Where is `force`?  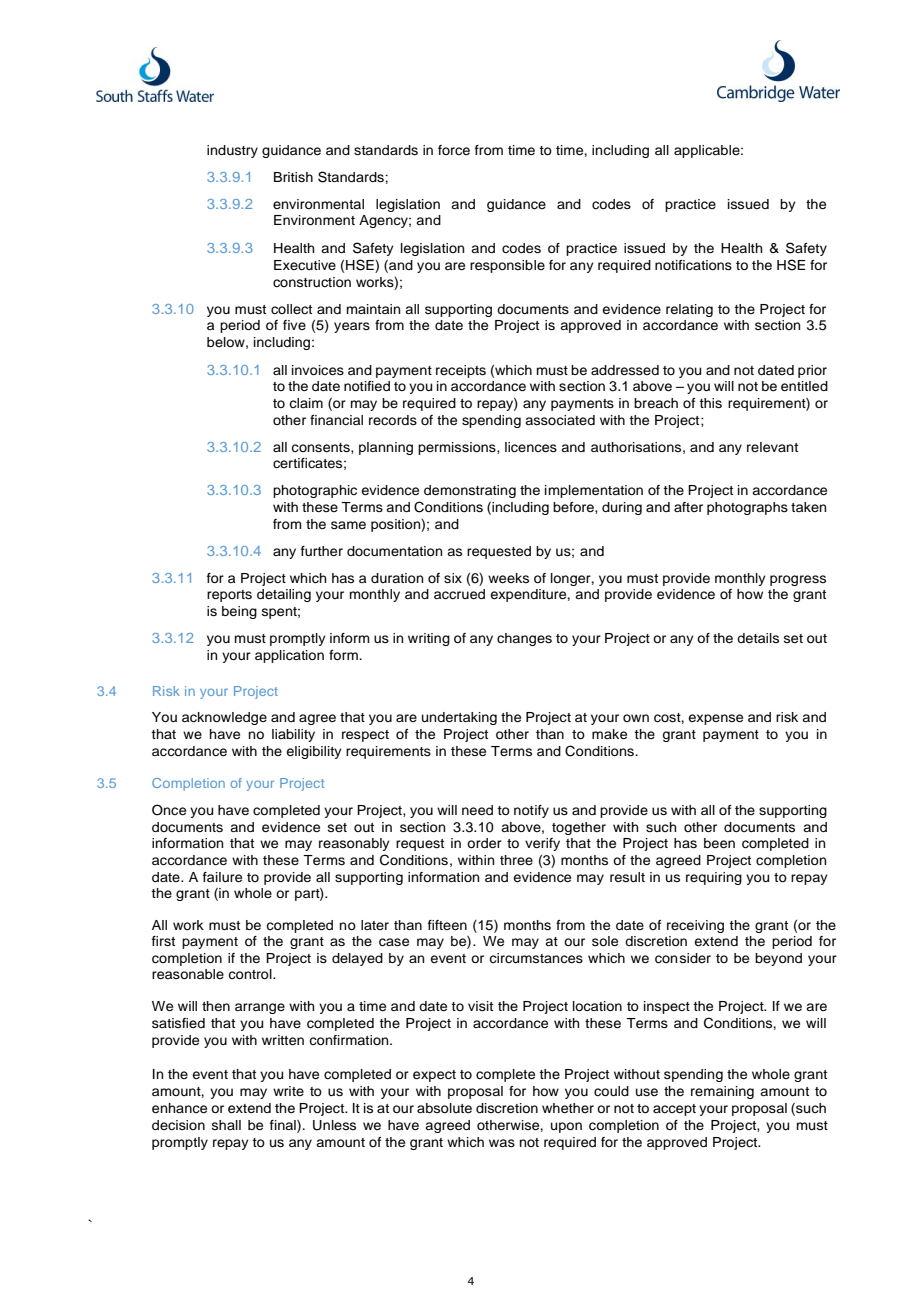 force is located at coordinates (454, 150).
